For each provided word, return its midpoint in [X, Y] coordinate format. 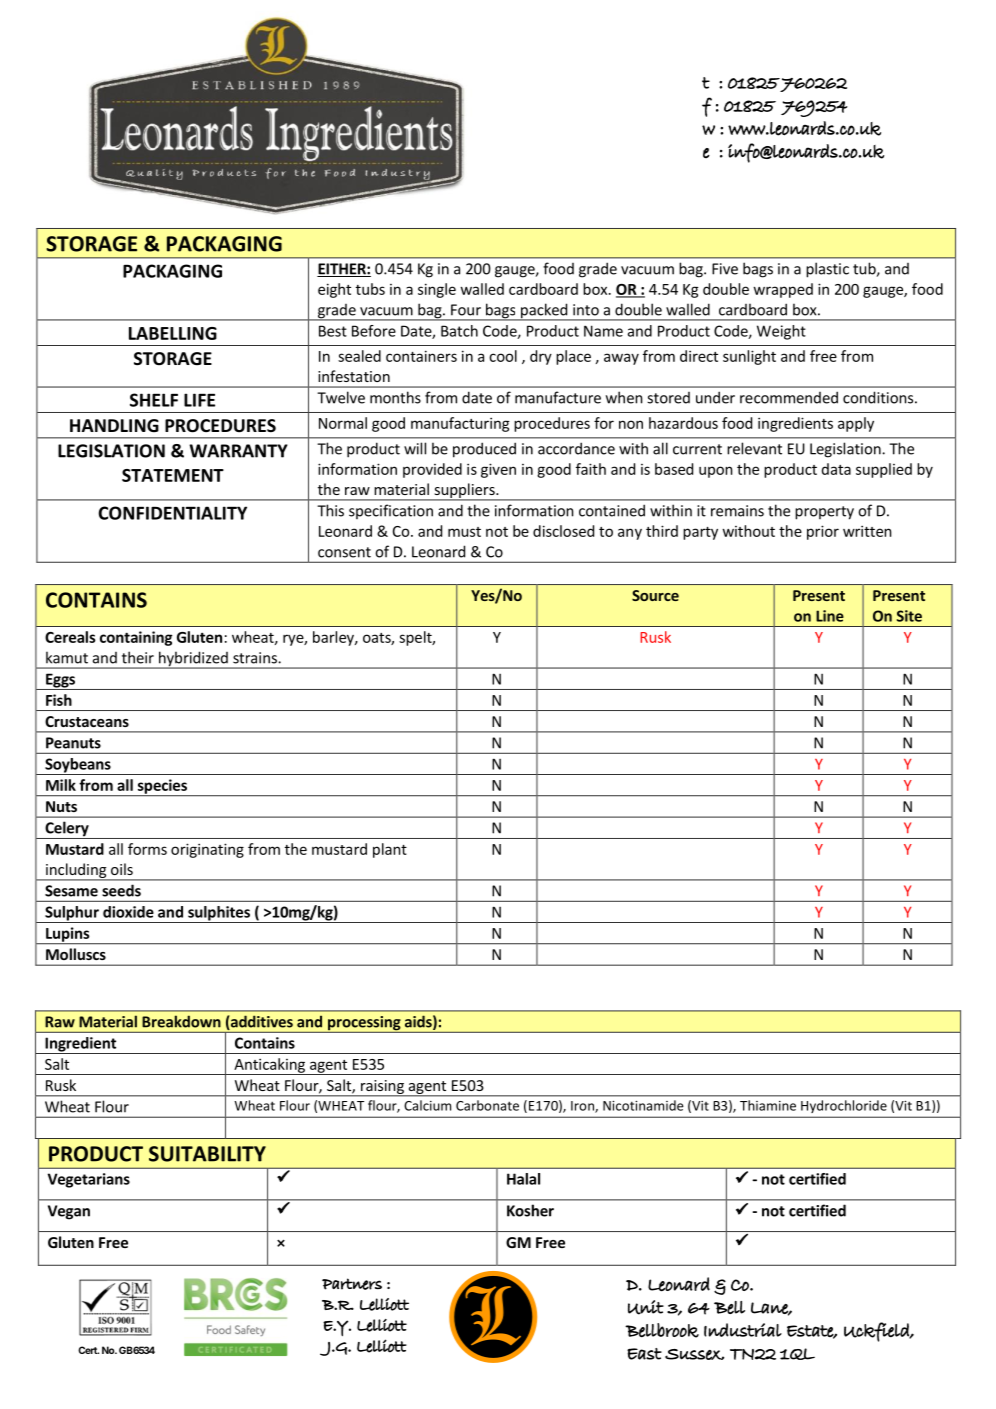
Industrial [743, 1330]
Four [466, 310]
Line [830, 616]
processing [364, 1024]
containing [136, 638]
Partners [352, 1284]
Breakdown [181, 1022]
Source [655, 595]
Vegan [69, 1212]
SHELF [154, 400]
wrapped [783, 290]
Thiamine [768, 1105]
